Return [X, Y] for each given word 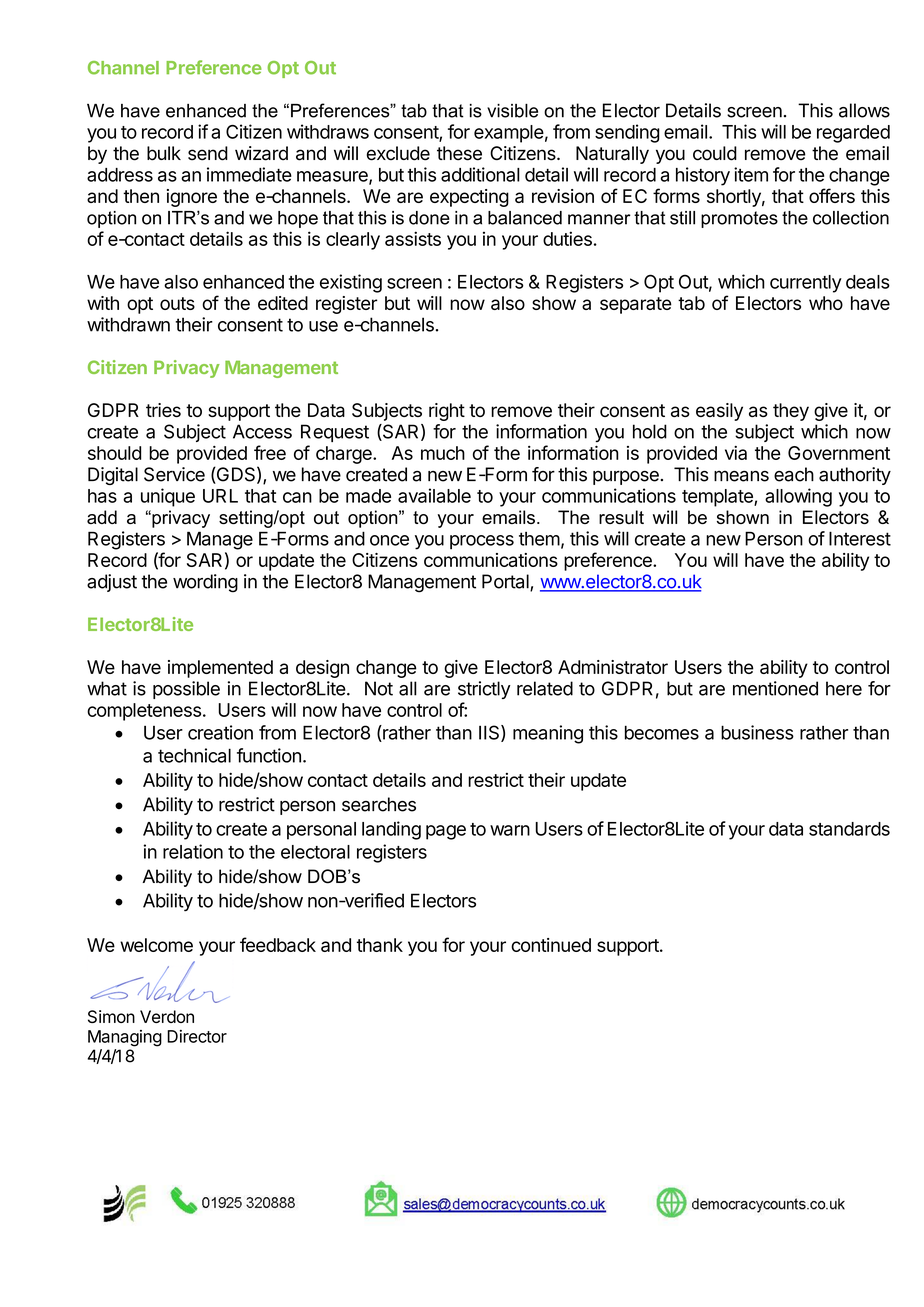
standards [849, 829]
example [509, 134]
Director [197, 1036]
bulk [164, 153]
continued [551, 945]
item [751, 174]
